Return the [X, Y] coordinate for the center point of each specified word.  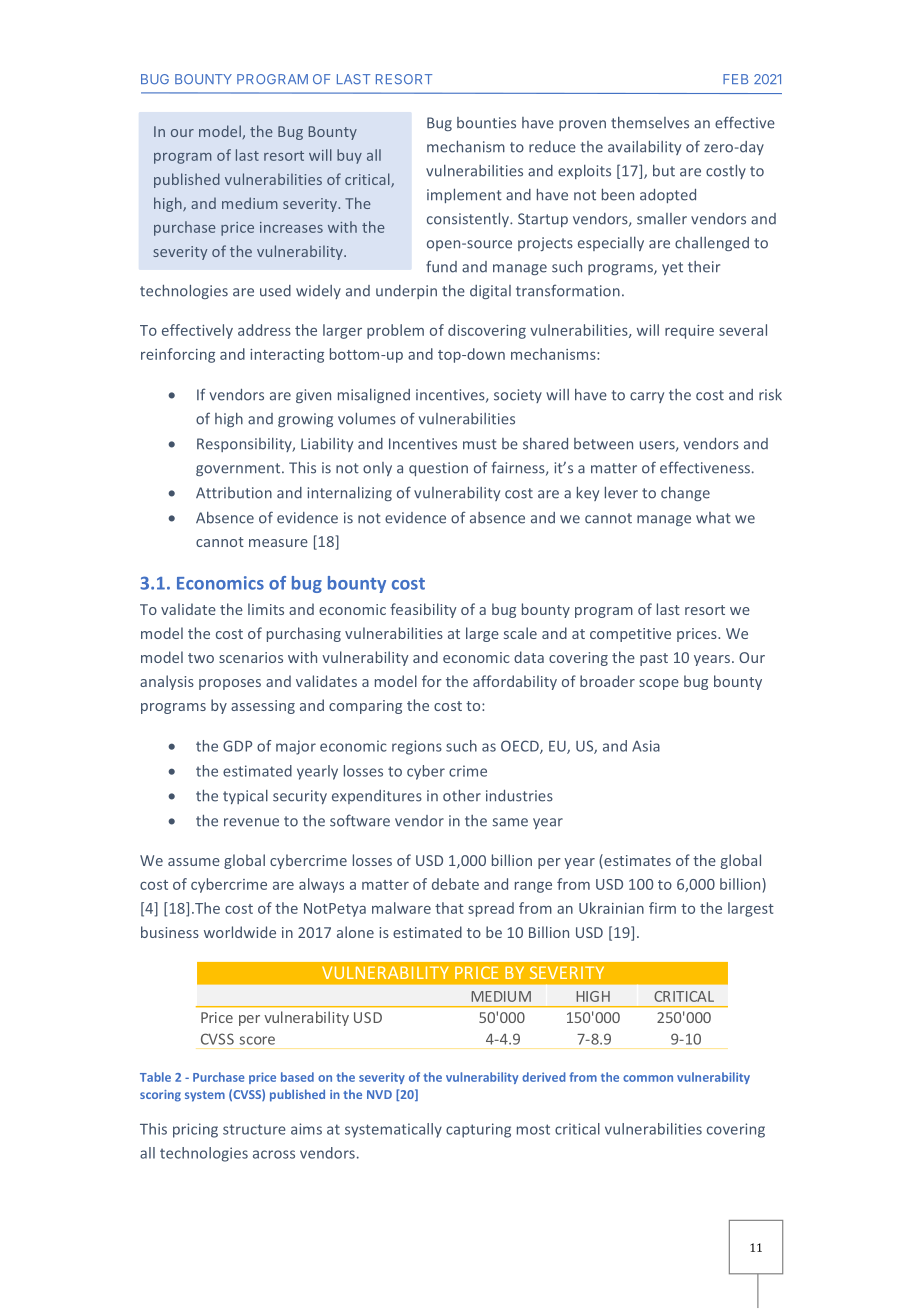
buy [349, 156]
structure [254, 1129]
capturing [478, 1130]
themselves [650, 123]
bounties [486, 123]
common [648, 1078]
